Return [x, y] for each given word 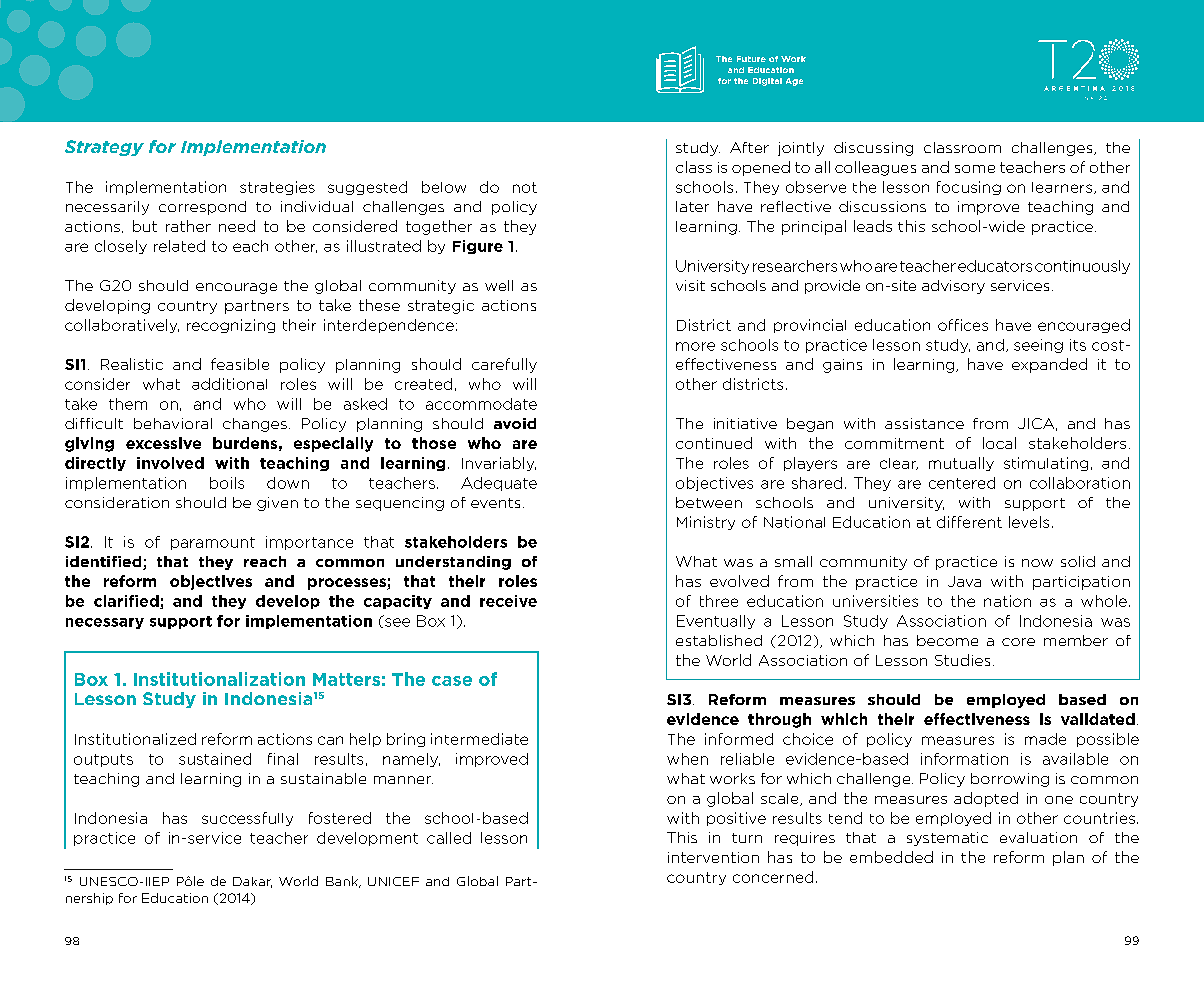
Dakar [252, 882]
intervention [713, 857]
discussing [873, 149]
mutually [961, 464]
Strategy [104, 148]
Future [751, 59]
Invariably [499, 464]
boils [227, 483]
